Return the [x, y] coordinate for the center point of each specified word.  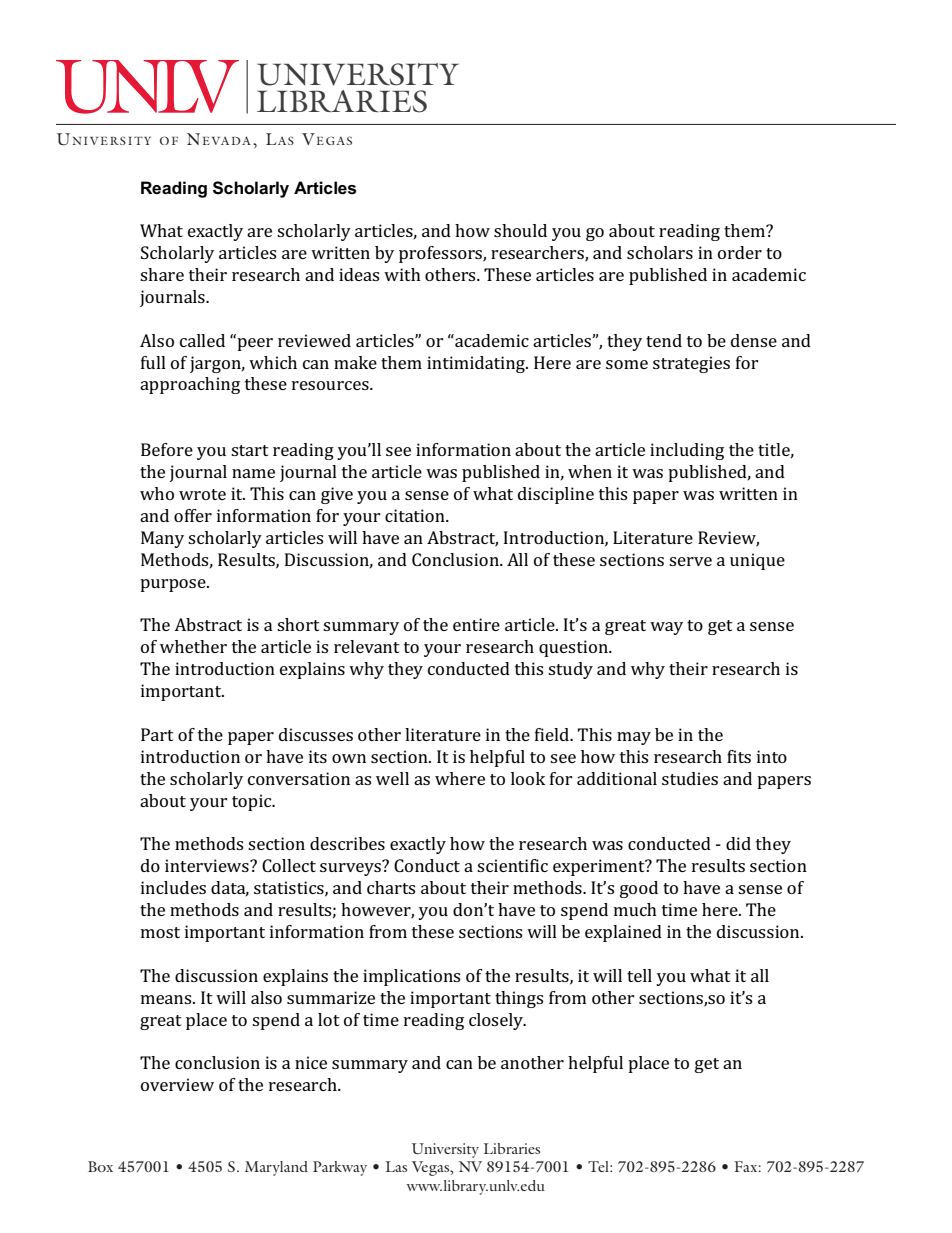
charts [391, 887]
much [635, 909]
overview [177, 1084]
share [162, 274]
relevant [367, 646]
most [160, 932]
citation [416, 515]
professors [441, 254]
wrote [202, 494]
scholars [660, 252]
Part [157, 734]
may [634, 738]
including [687, 451]
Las [396, 1166]
